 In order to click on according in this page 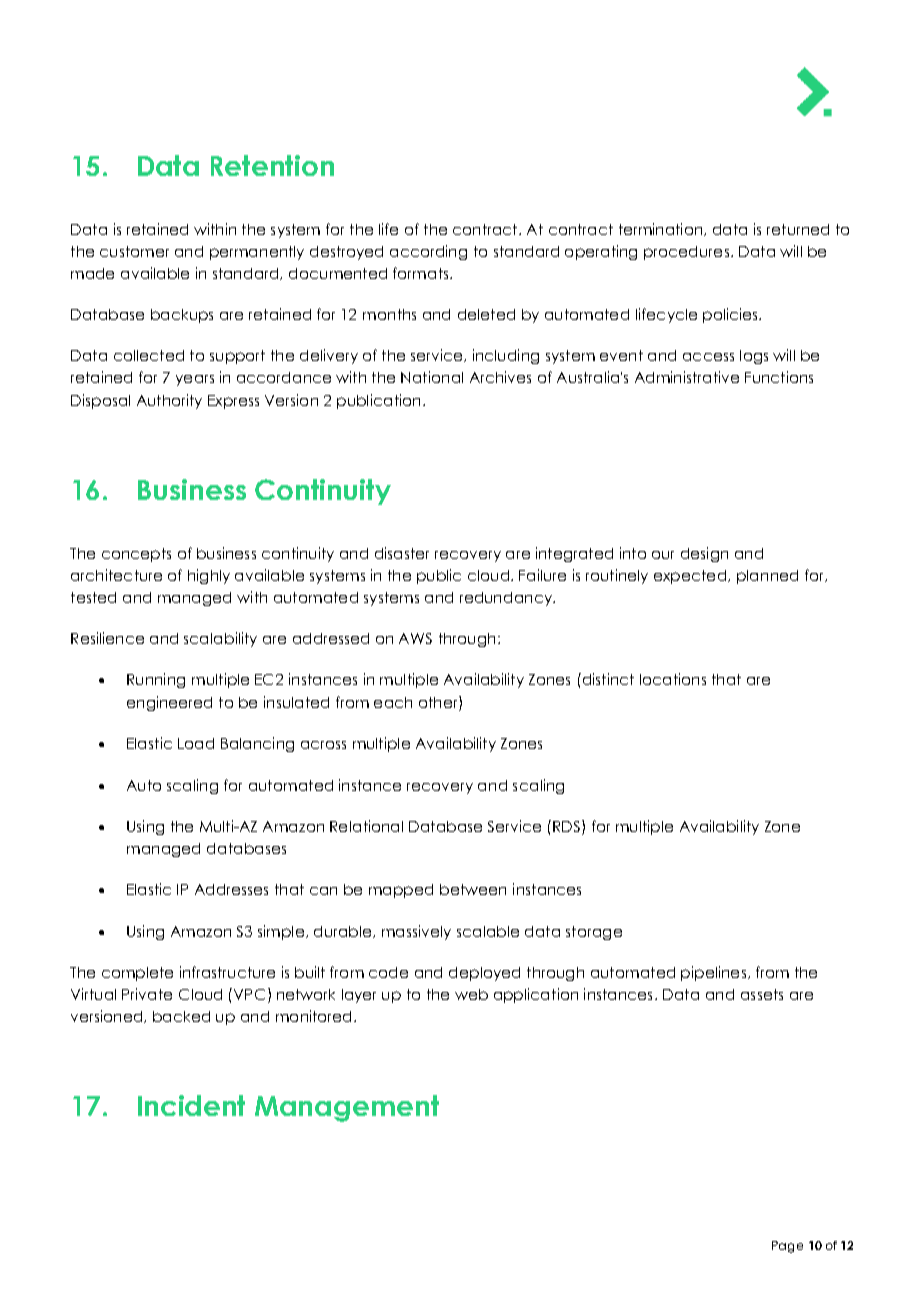, I will do `click(428, 252)`.
